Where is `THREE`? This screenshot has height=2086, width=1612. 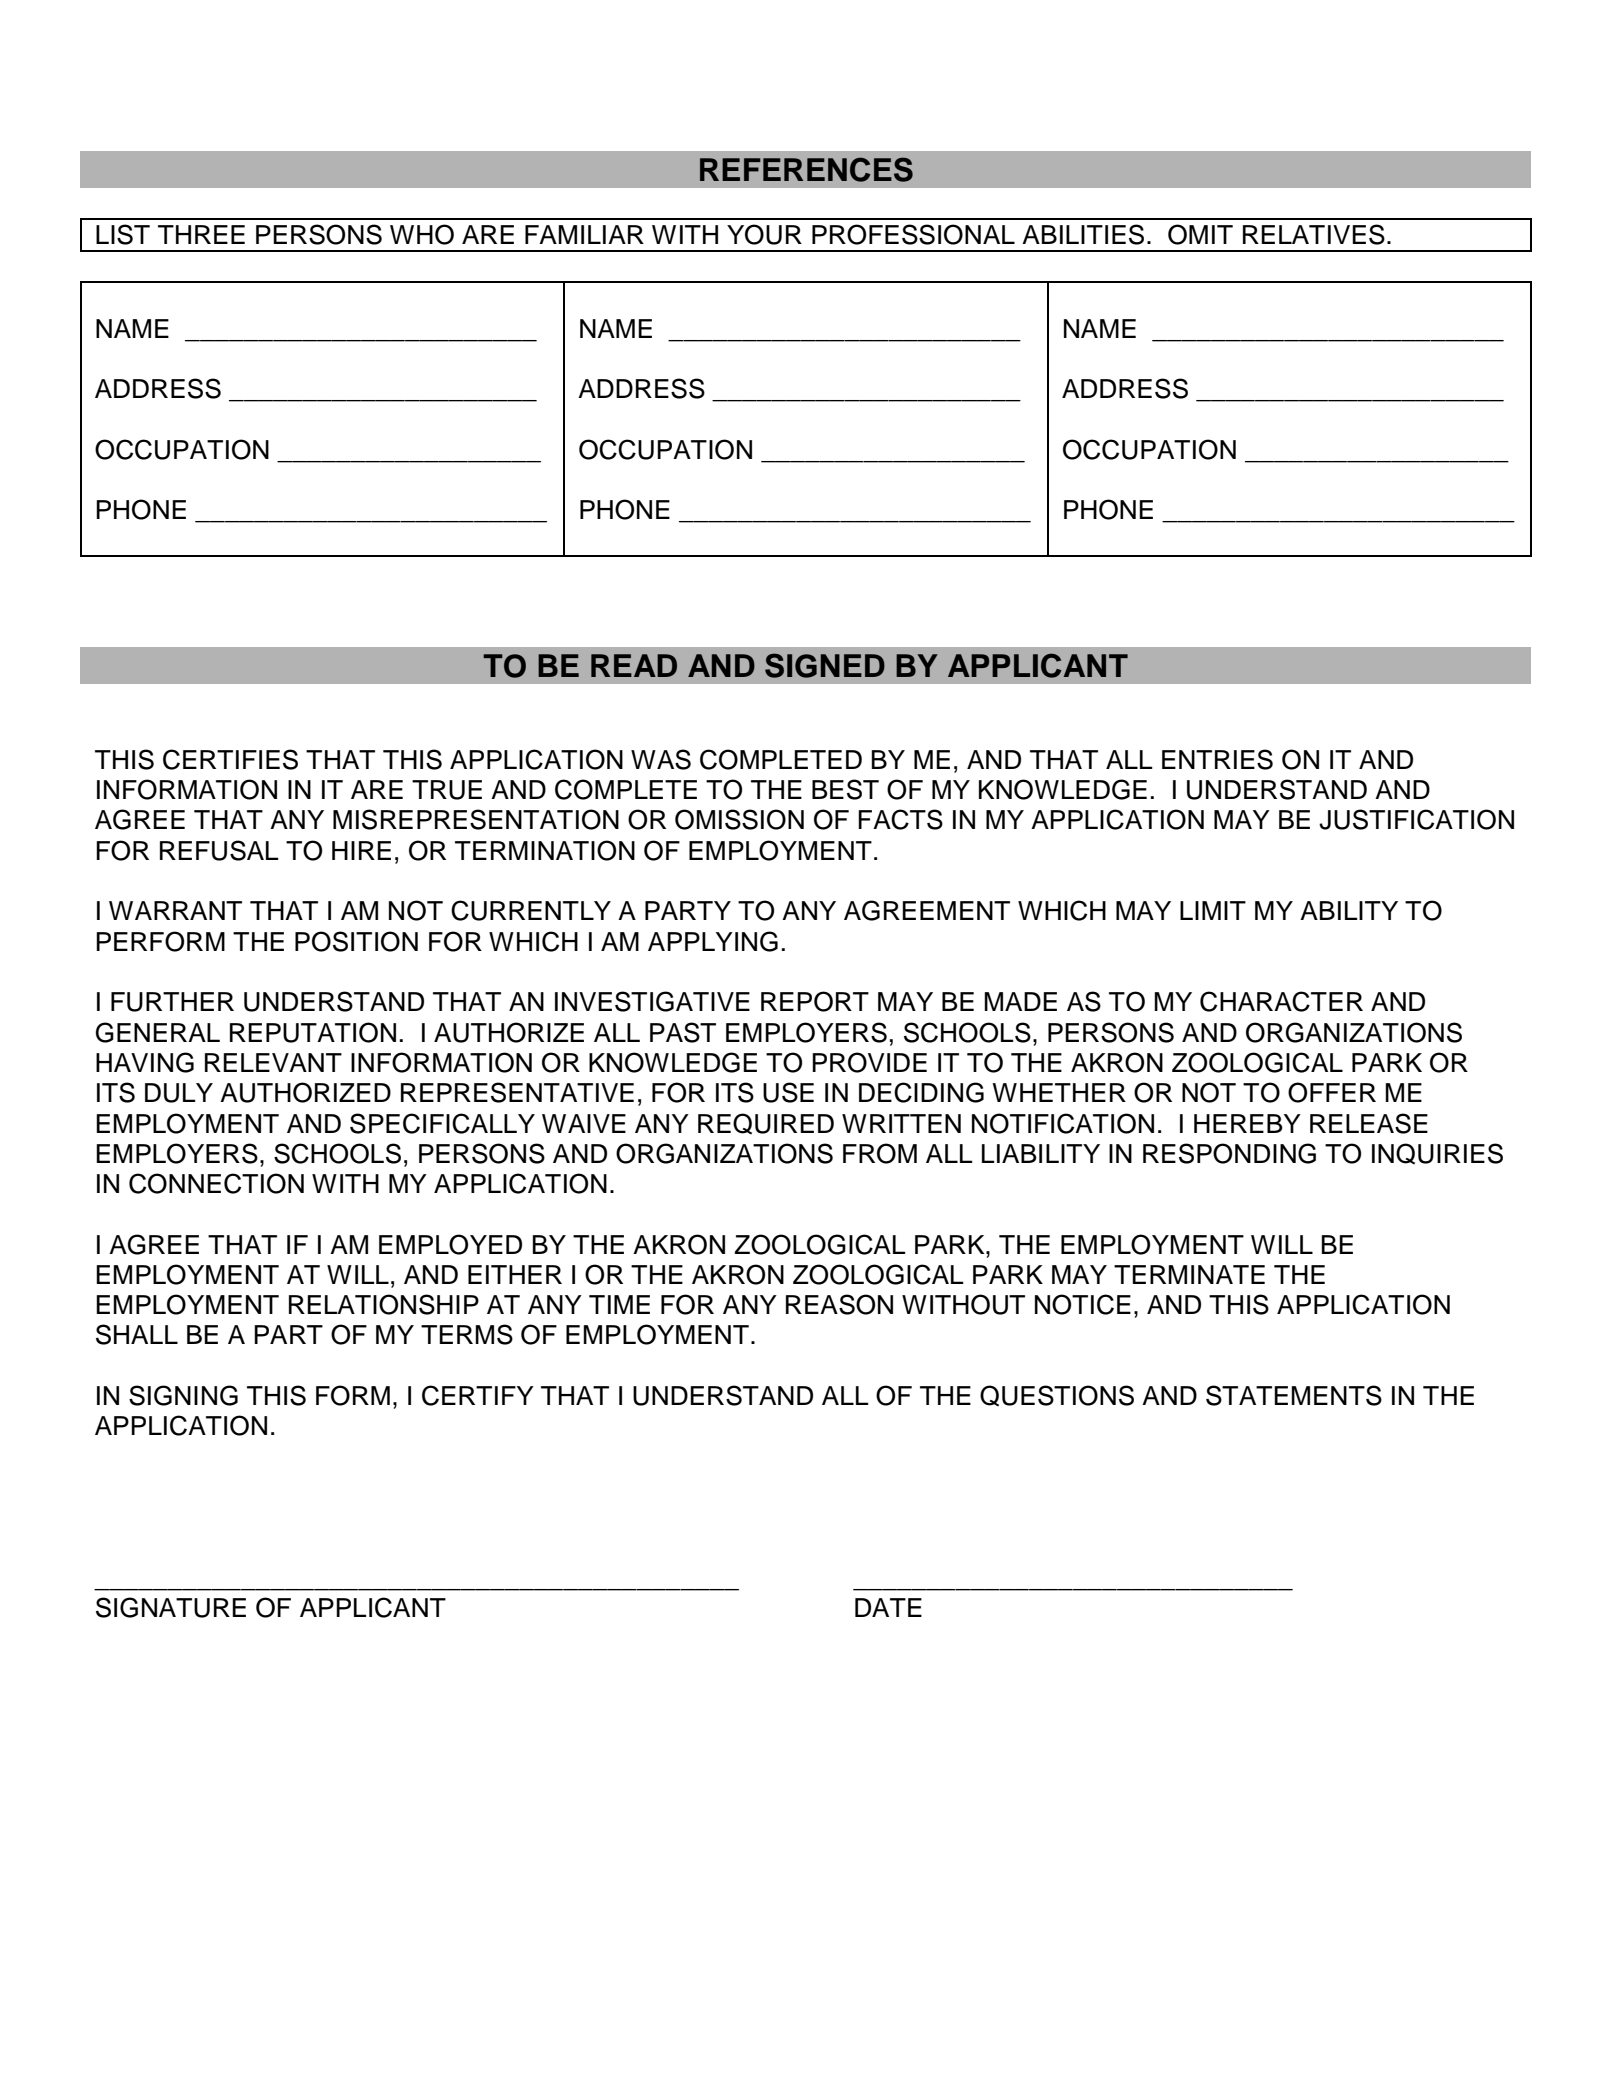 THREE is located at coordinates (201, 234).
